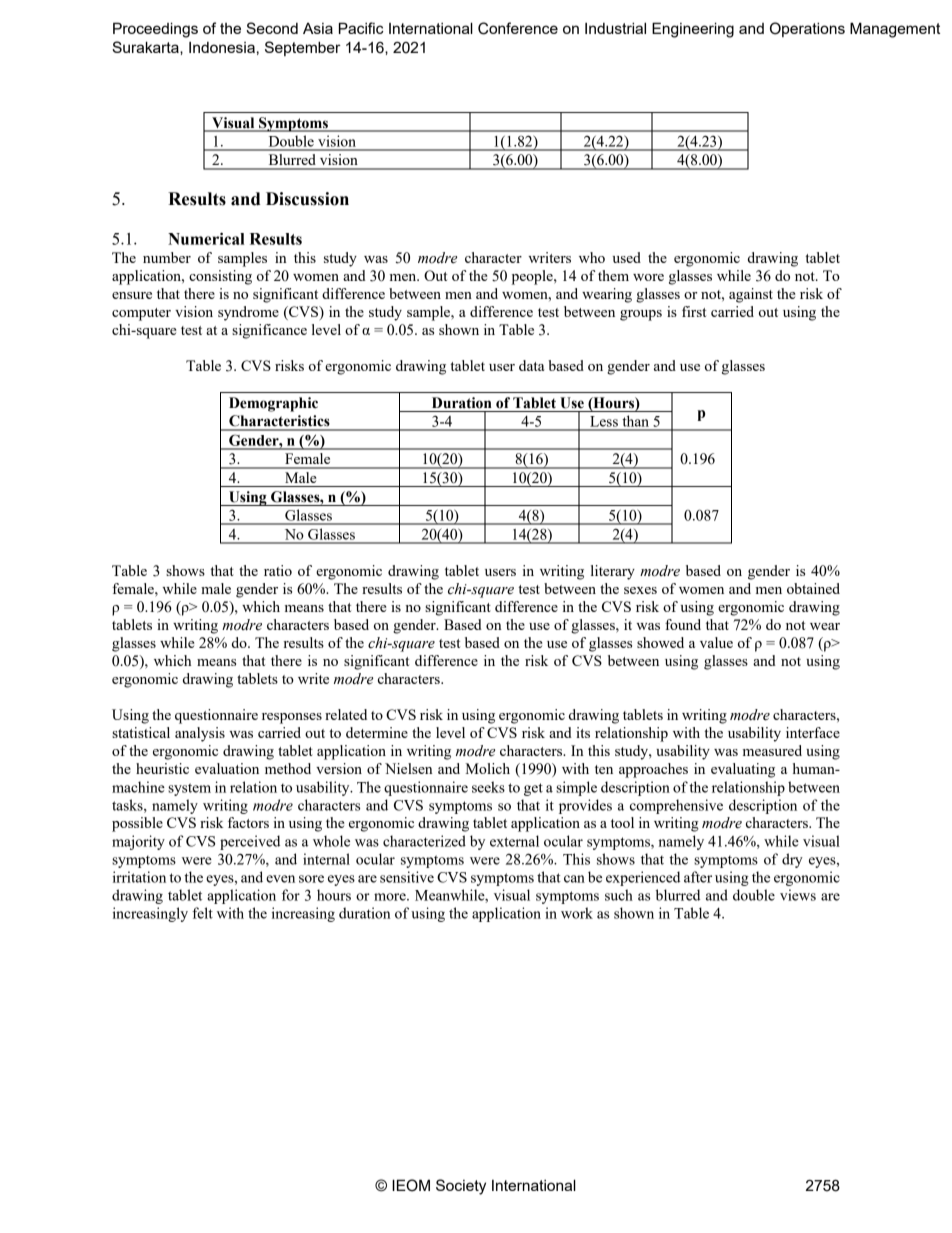  I want to click on against, so click(751, 295).
